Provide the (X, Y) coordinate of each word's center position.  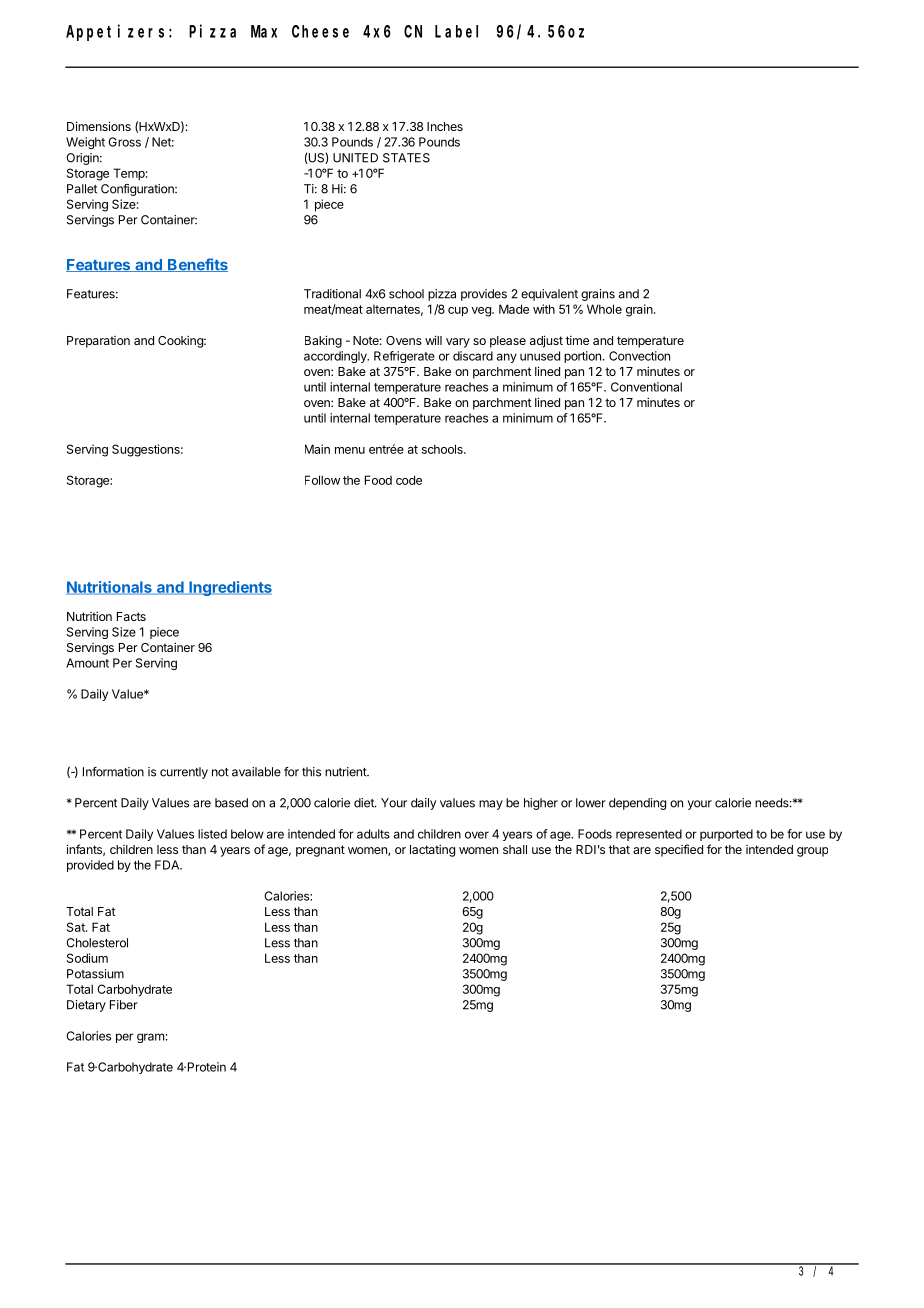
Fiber (124, 1005)
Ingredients (229, 588)
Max (264, 31)
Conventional (646, 387)
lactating (432, 850)
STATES (406, 158)
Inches (445, 126)
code (409, 480)
